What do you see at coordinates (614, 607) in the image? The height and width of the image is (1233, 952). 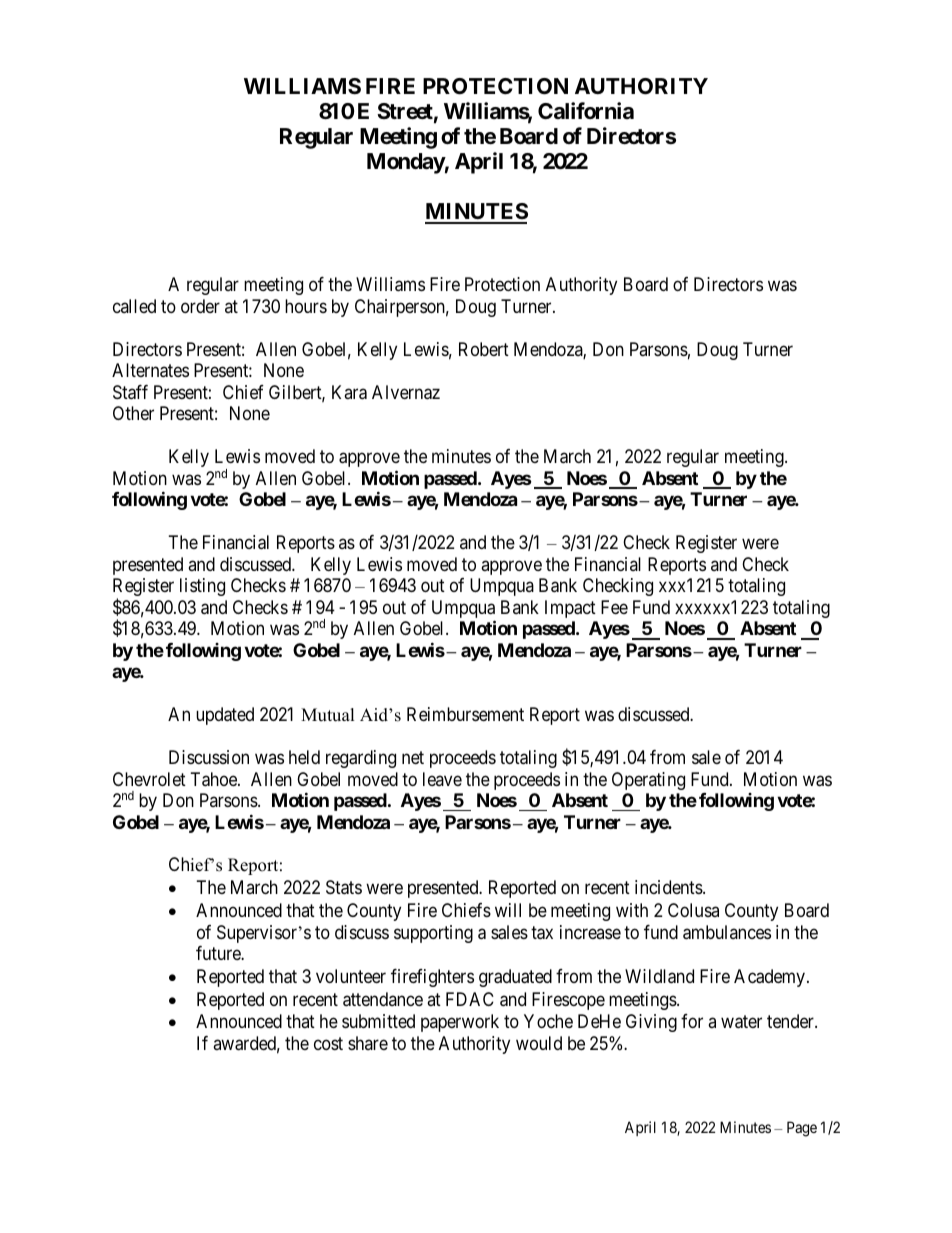 I see `Fee` at bounding box center [614, 607].
